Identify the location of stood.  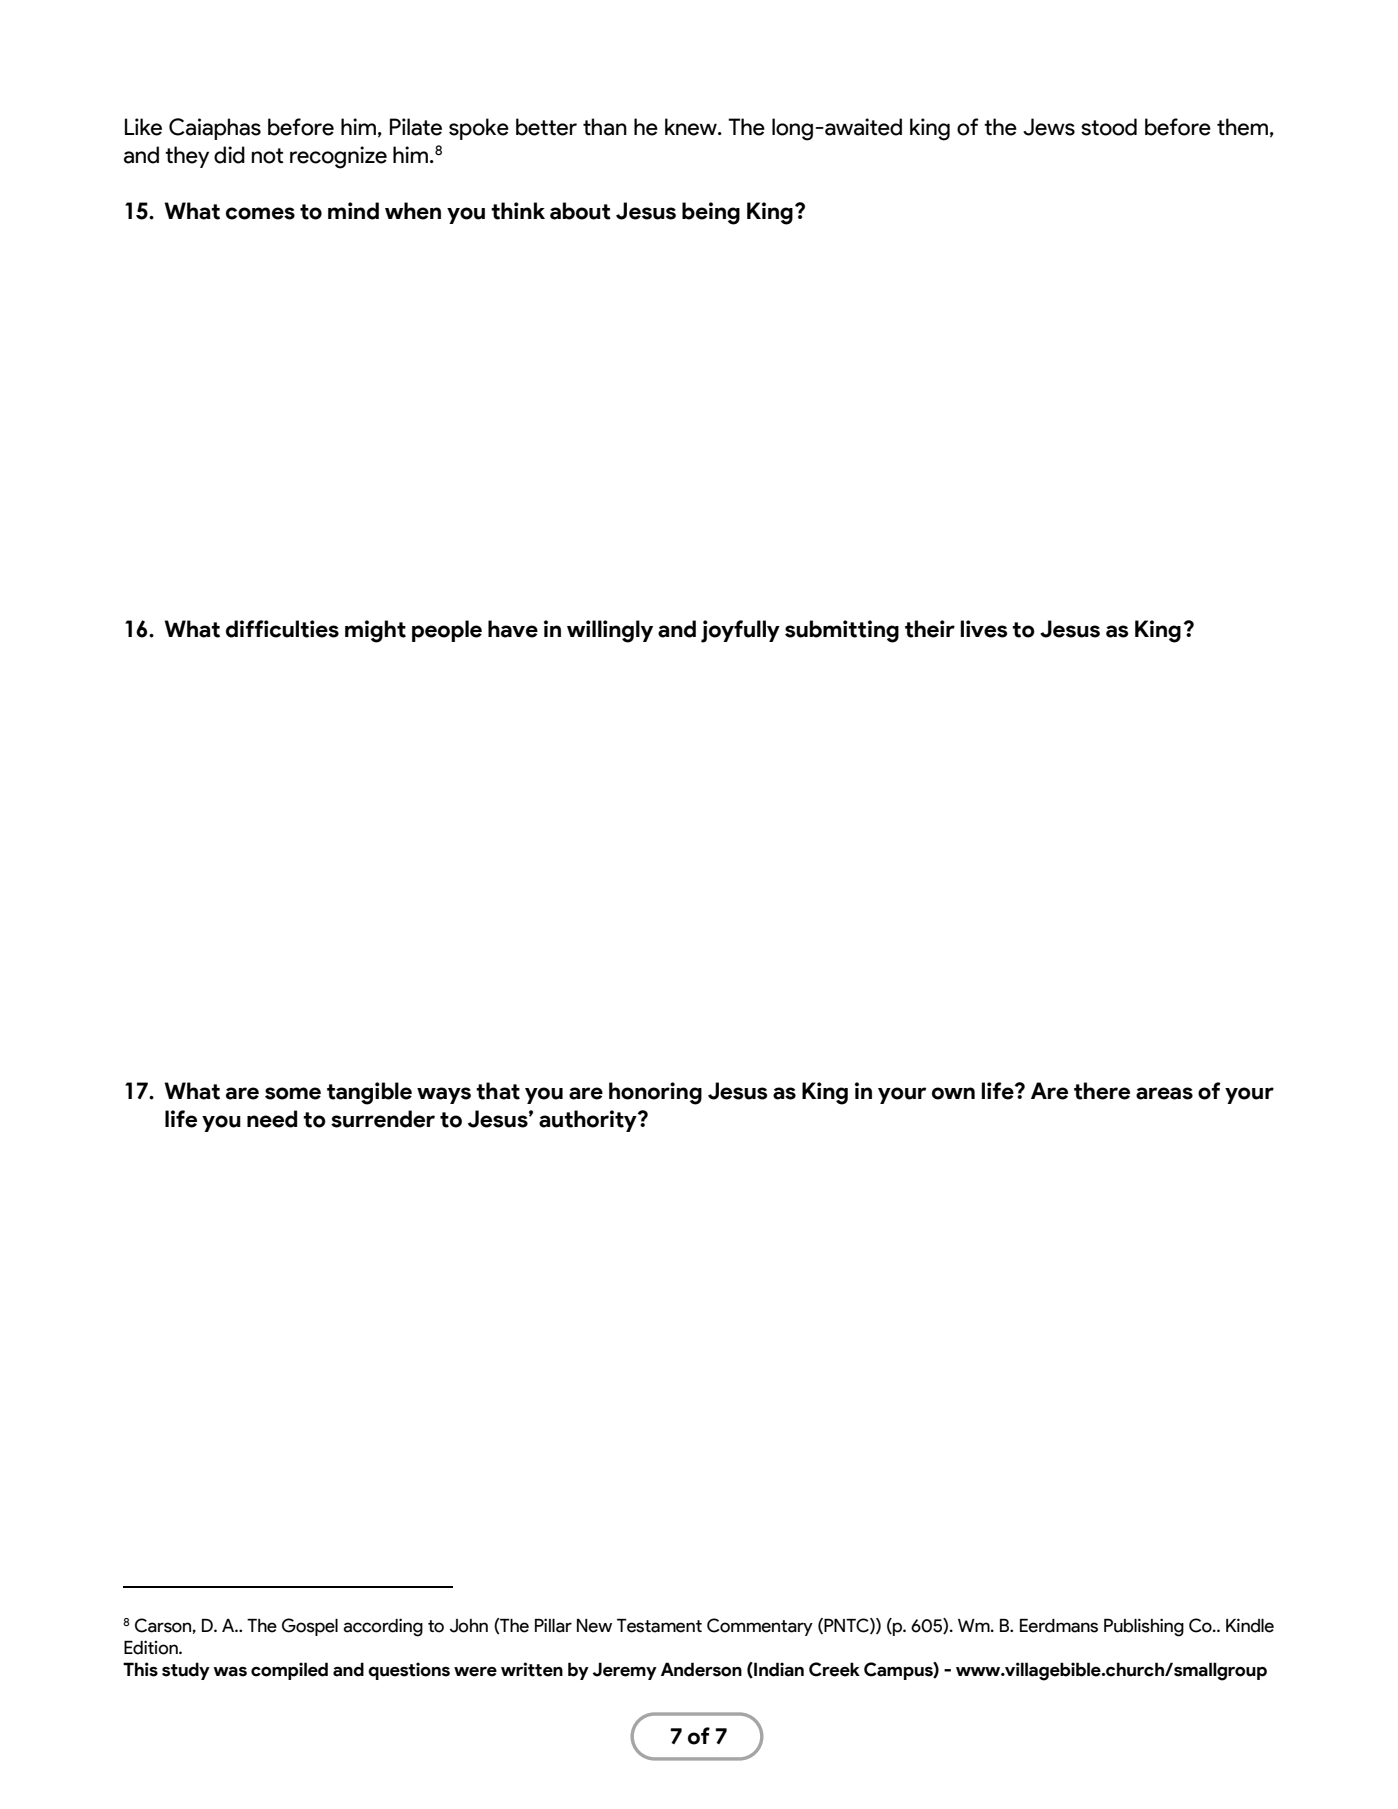
(1109, 127).
